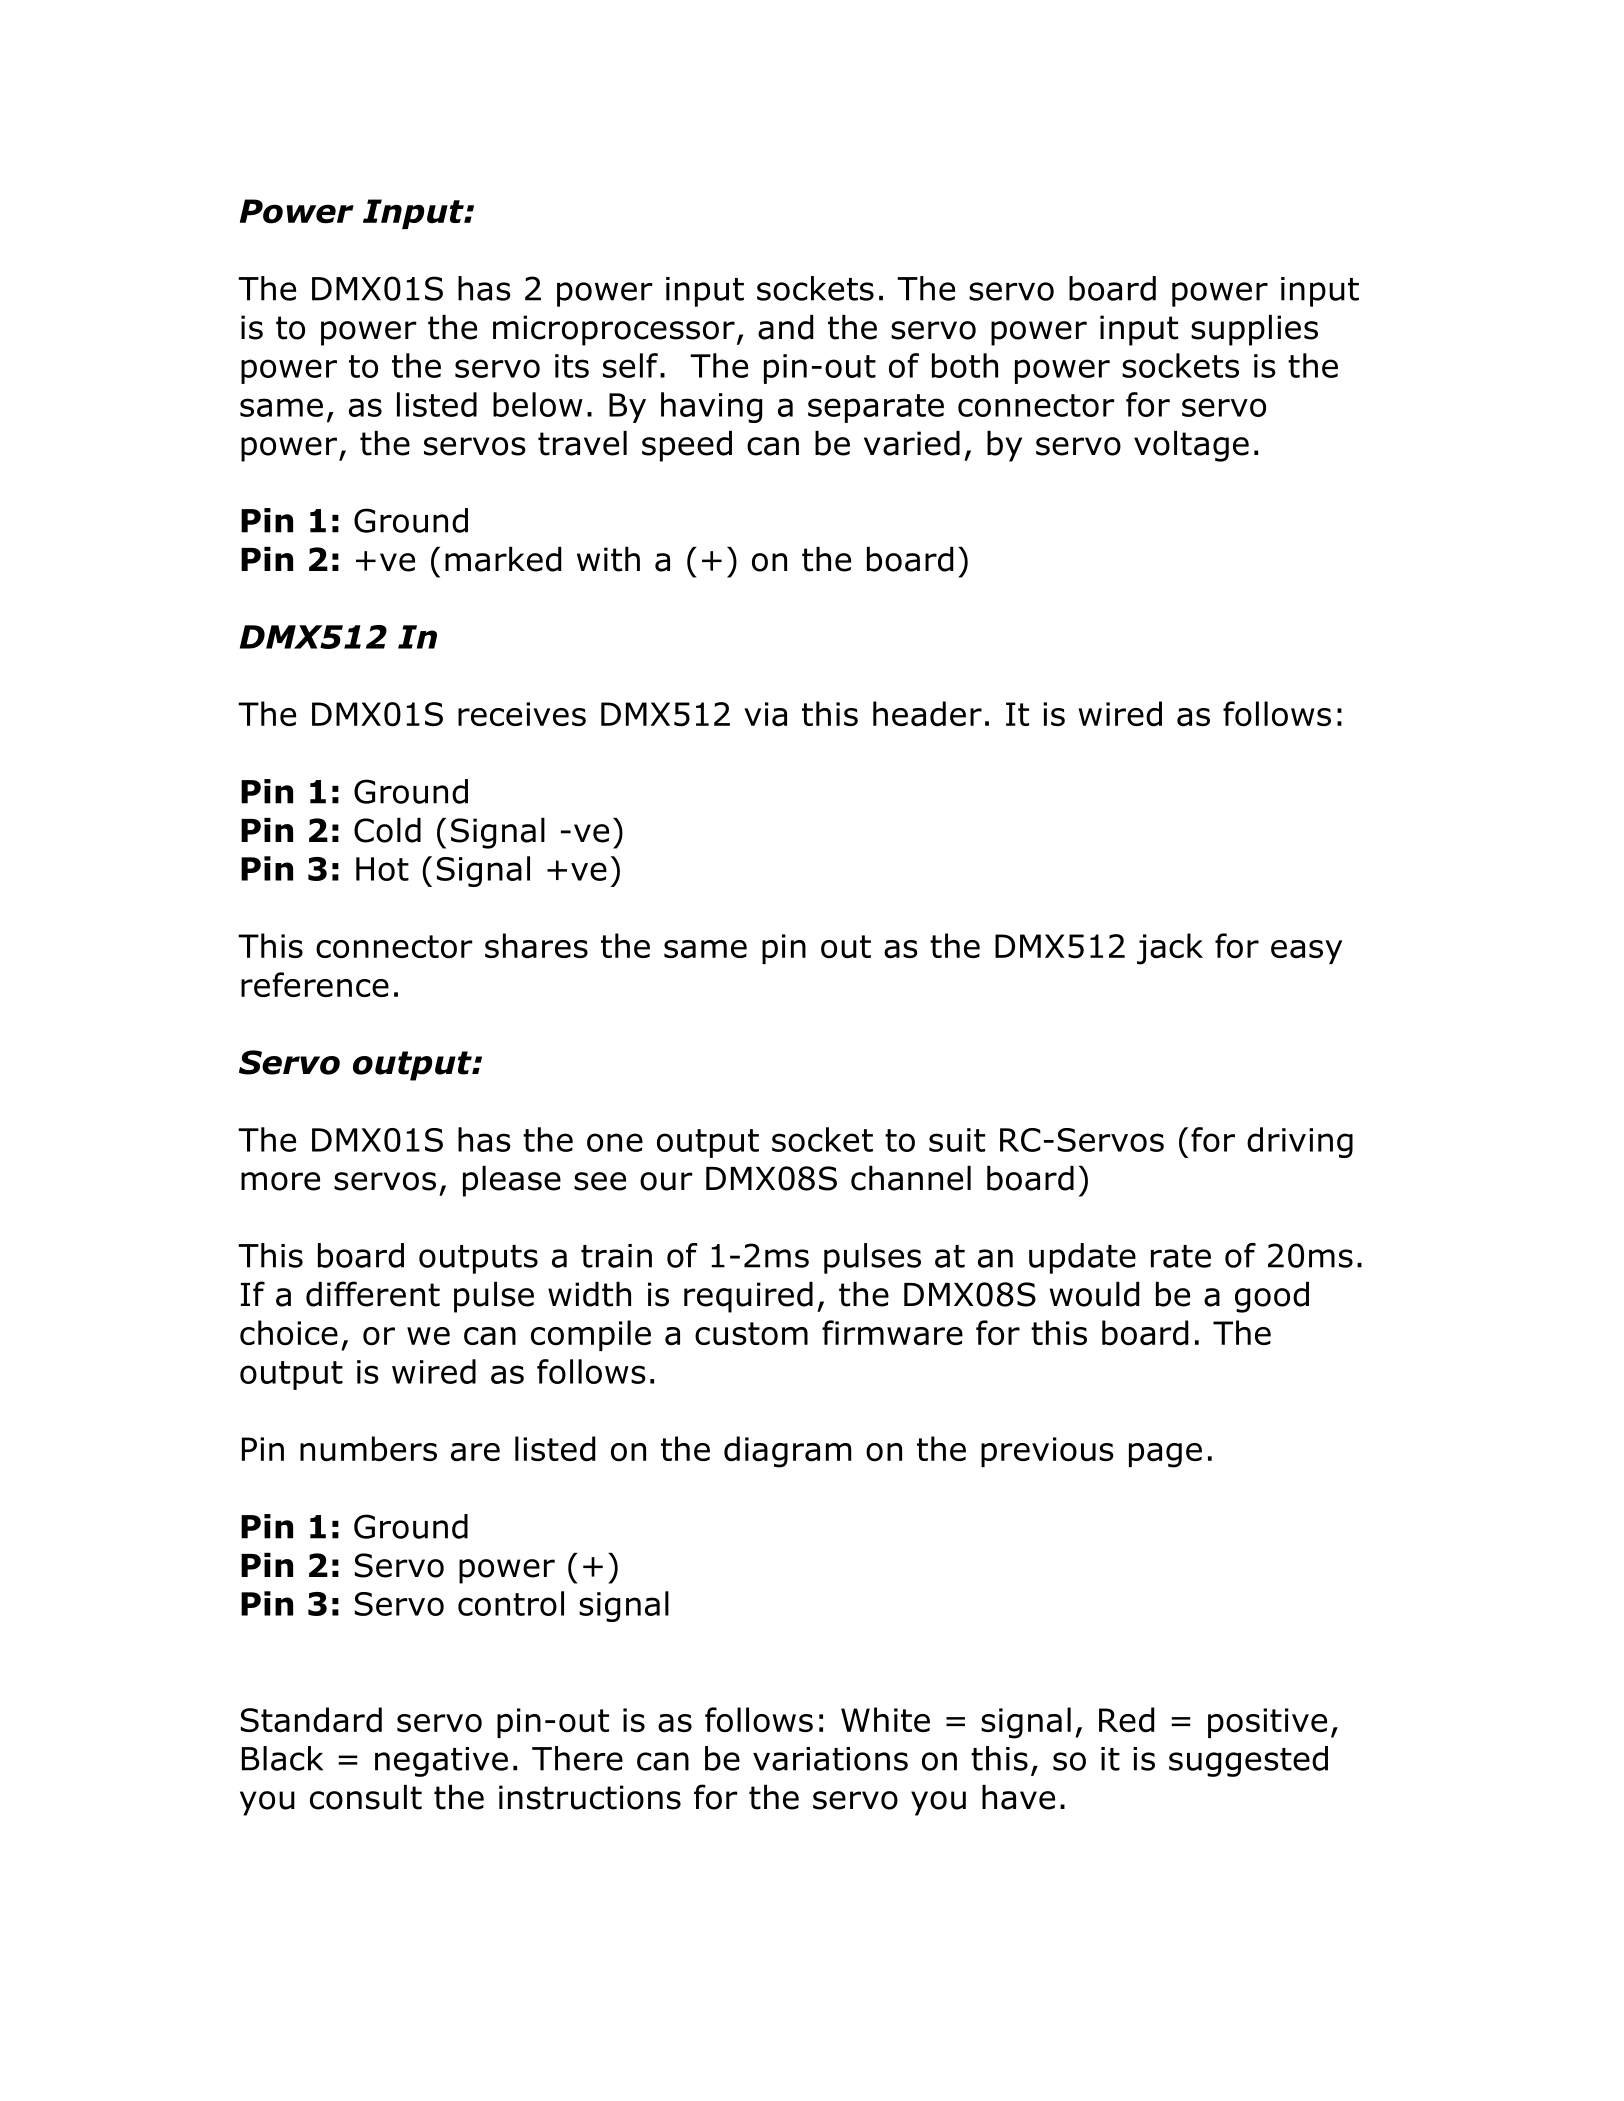 The height and width of the image is (2101, 1624). I want to click on below, so click(538, 404).
